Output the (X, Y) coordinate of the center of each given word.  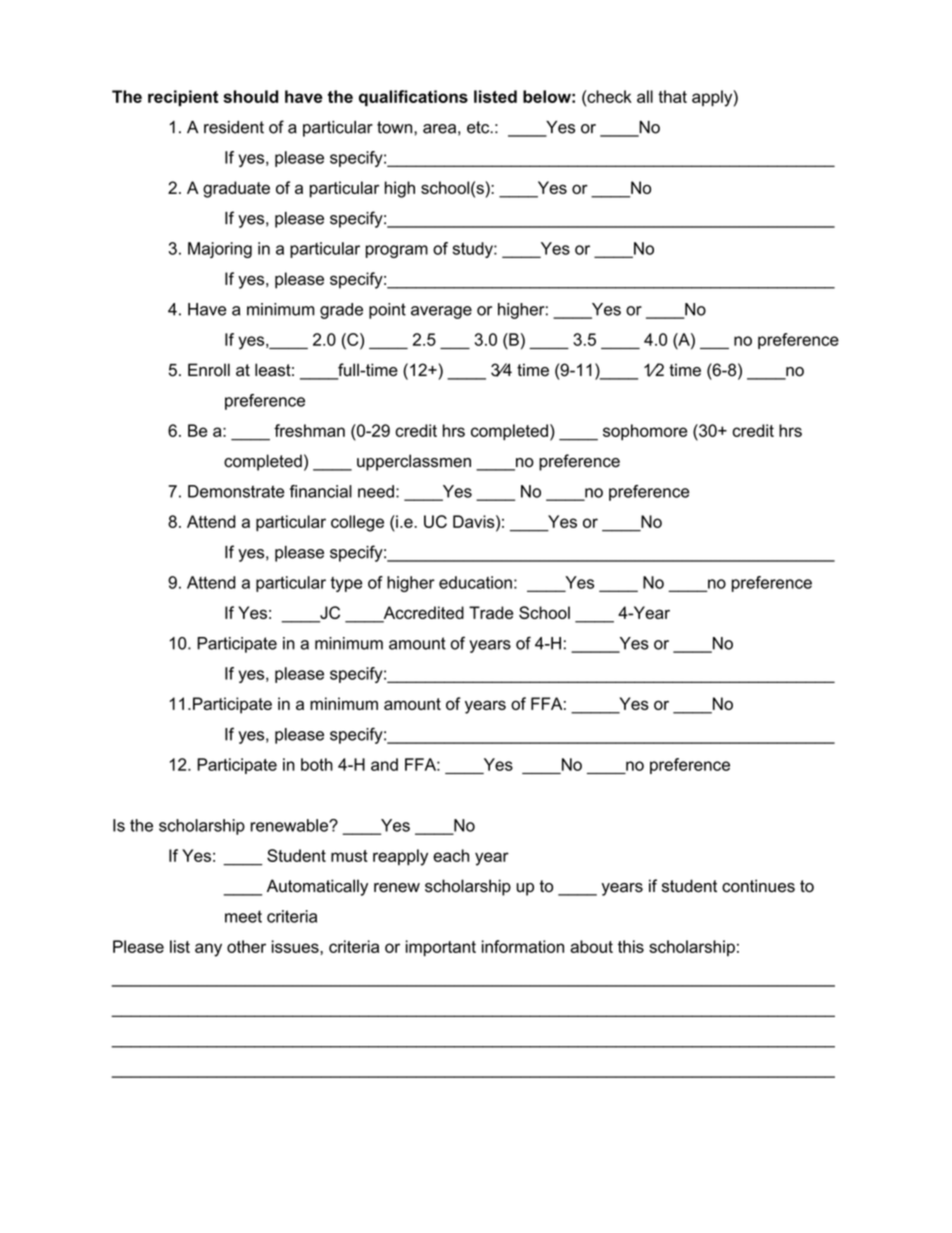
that (672, 96)
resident (234, 127)
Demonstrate (236, 491)
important (441, 948)
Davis (475, 521)
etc (479, 127)
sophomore (645, 432)
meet (243, 916)
